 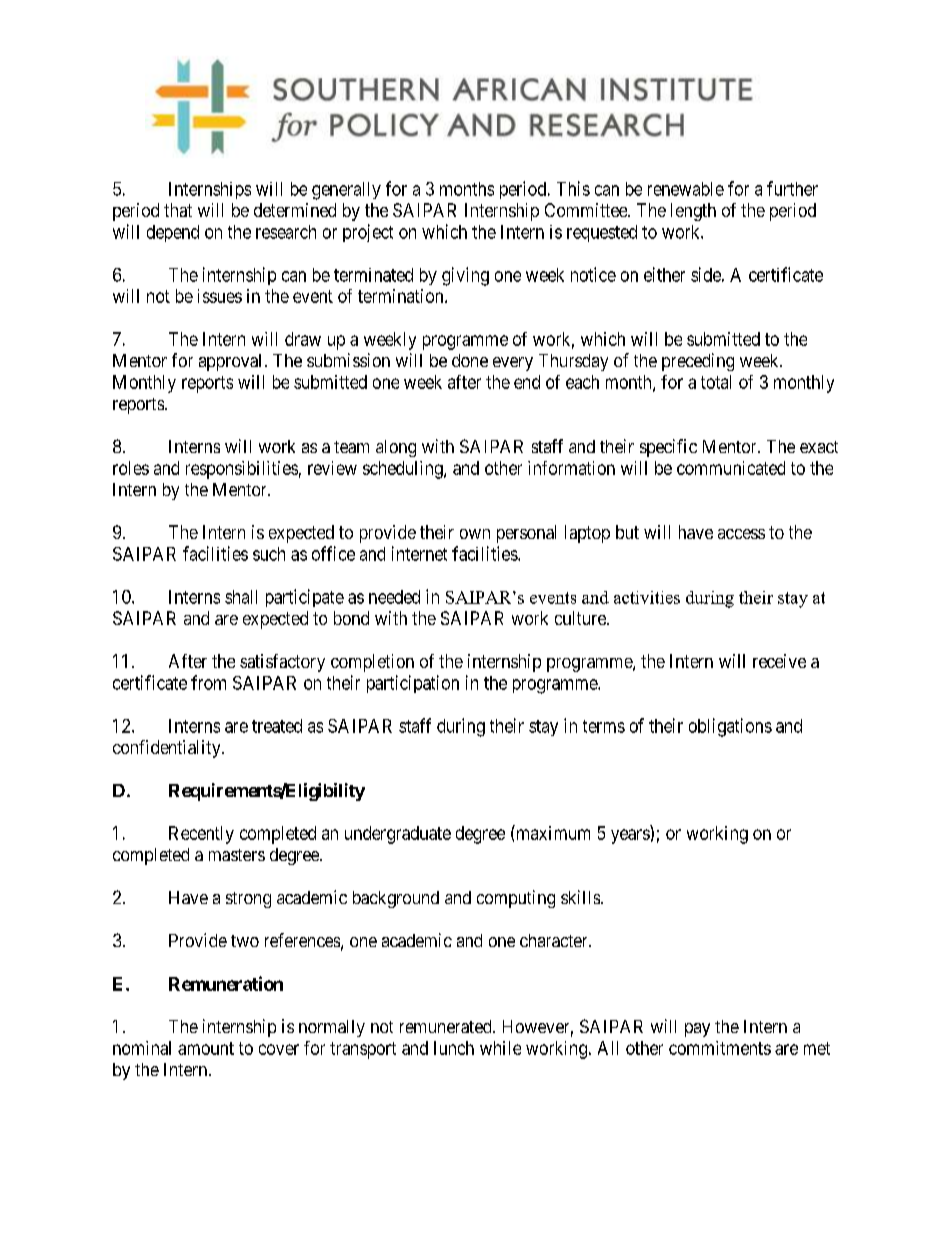 What do you see at coordinates (447, 1026) in the image?
I see `remunerated` at bounding box center [447, 1026].
